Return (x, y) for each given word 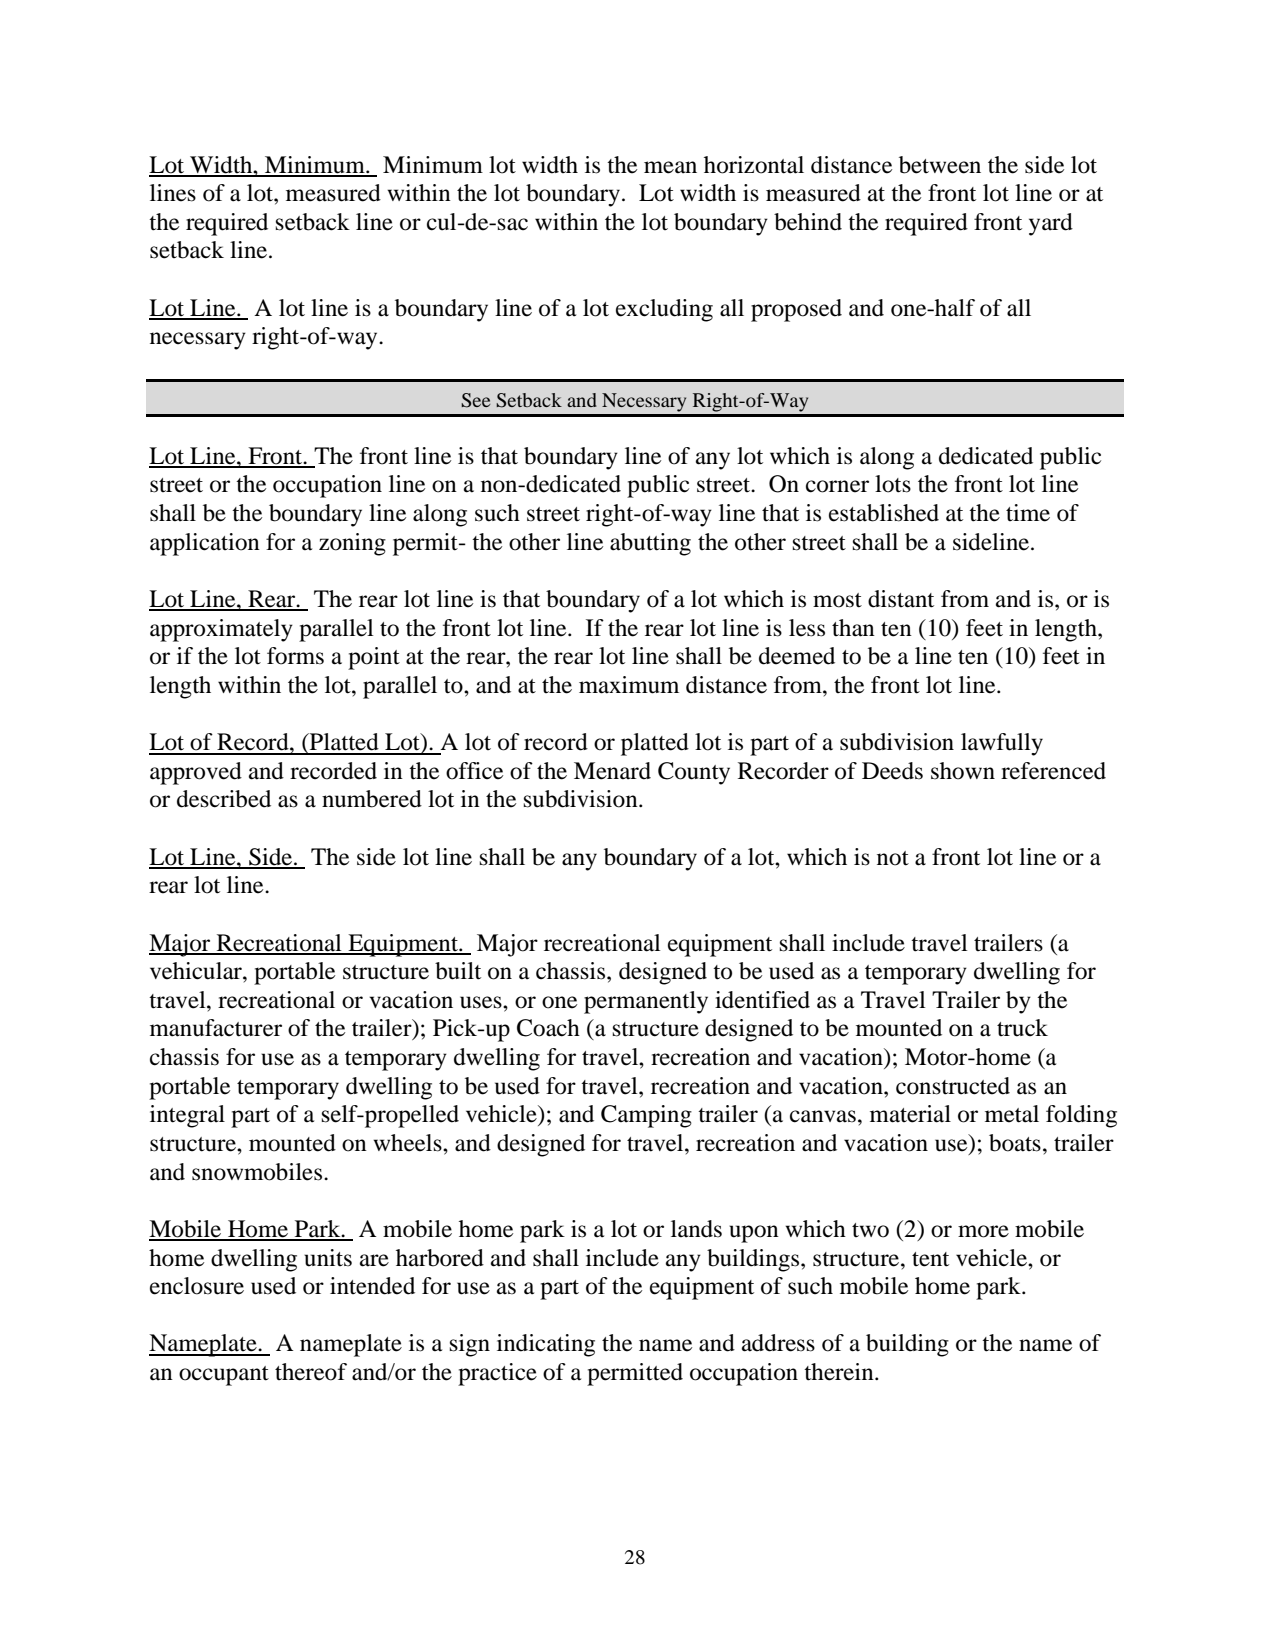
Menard (612, 771)
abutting (650, 544)
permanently (646, 1002)
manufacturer (216, 1028)
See (475, 400)
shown (963, 771)
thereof (311, 1372)
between (940, 165)
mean (670, 167)
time (1028, 513)
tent (930, 1259)
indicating (546, 1345)
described (224, 799)
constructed (953, 1086)
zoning (352, 544)
